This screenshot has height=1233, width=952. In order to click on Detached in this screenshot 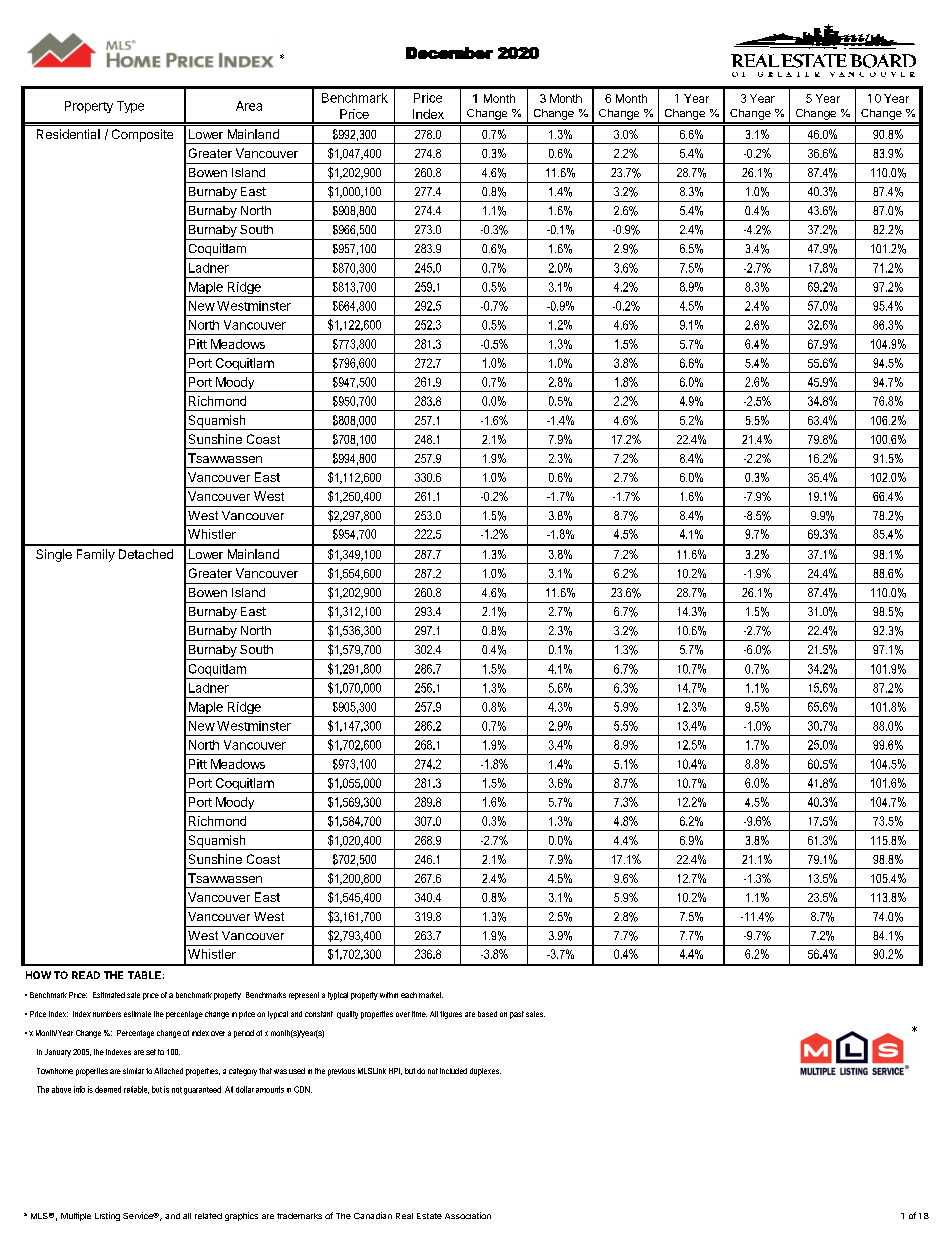, I will do `click(146, 554)`.
